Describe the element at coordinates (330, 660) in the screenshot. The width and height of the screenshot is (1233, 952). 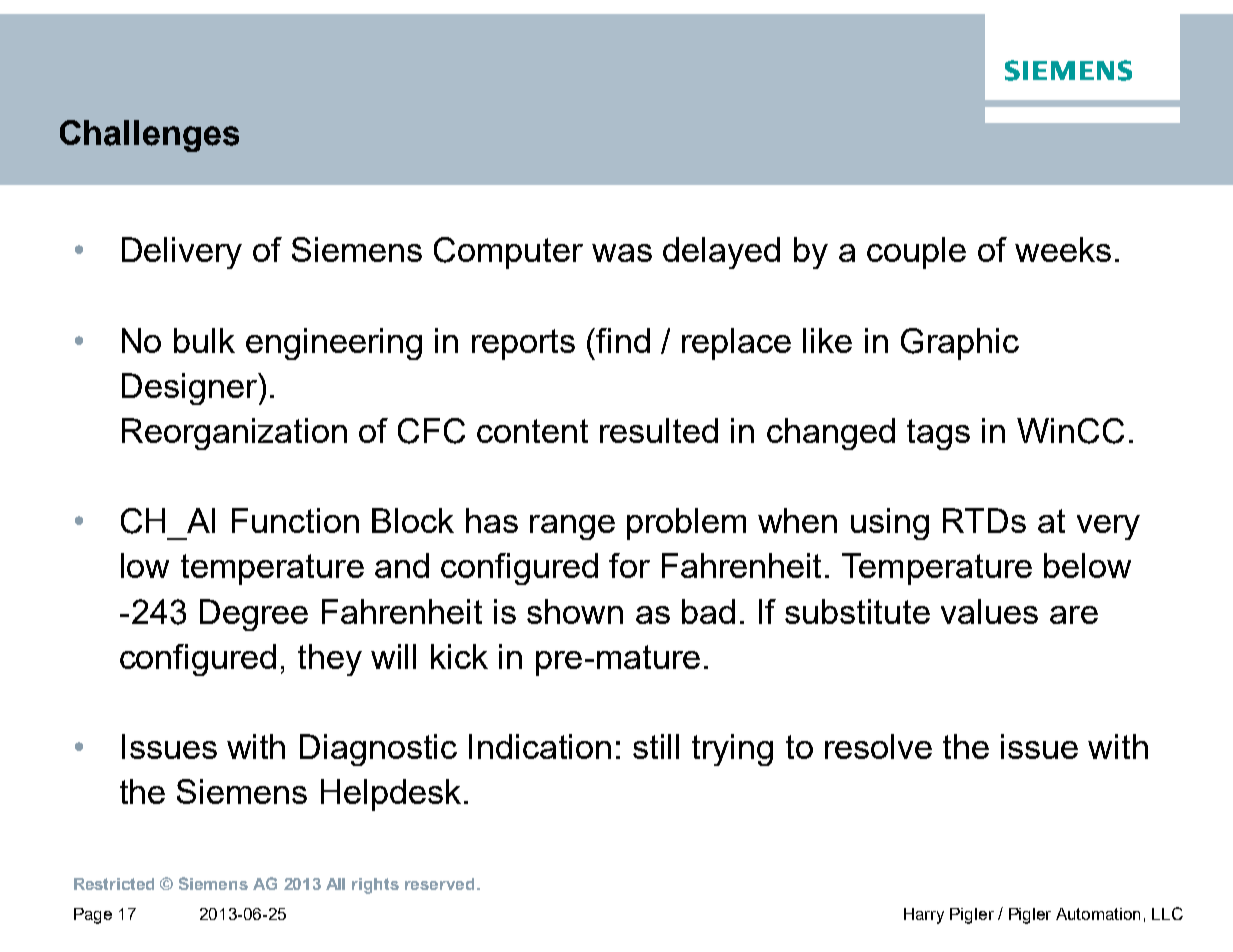
I see `they` at that location.
